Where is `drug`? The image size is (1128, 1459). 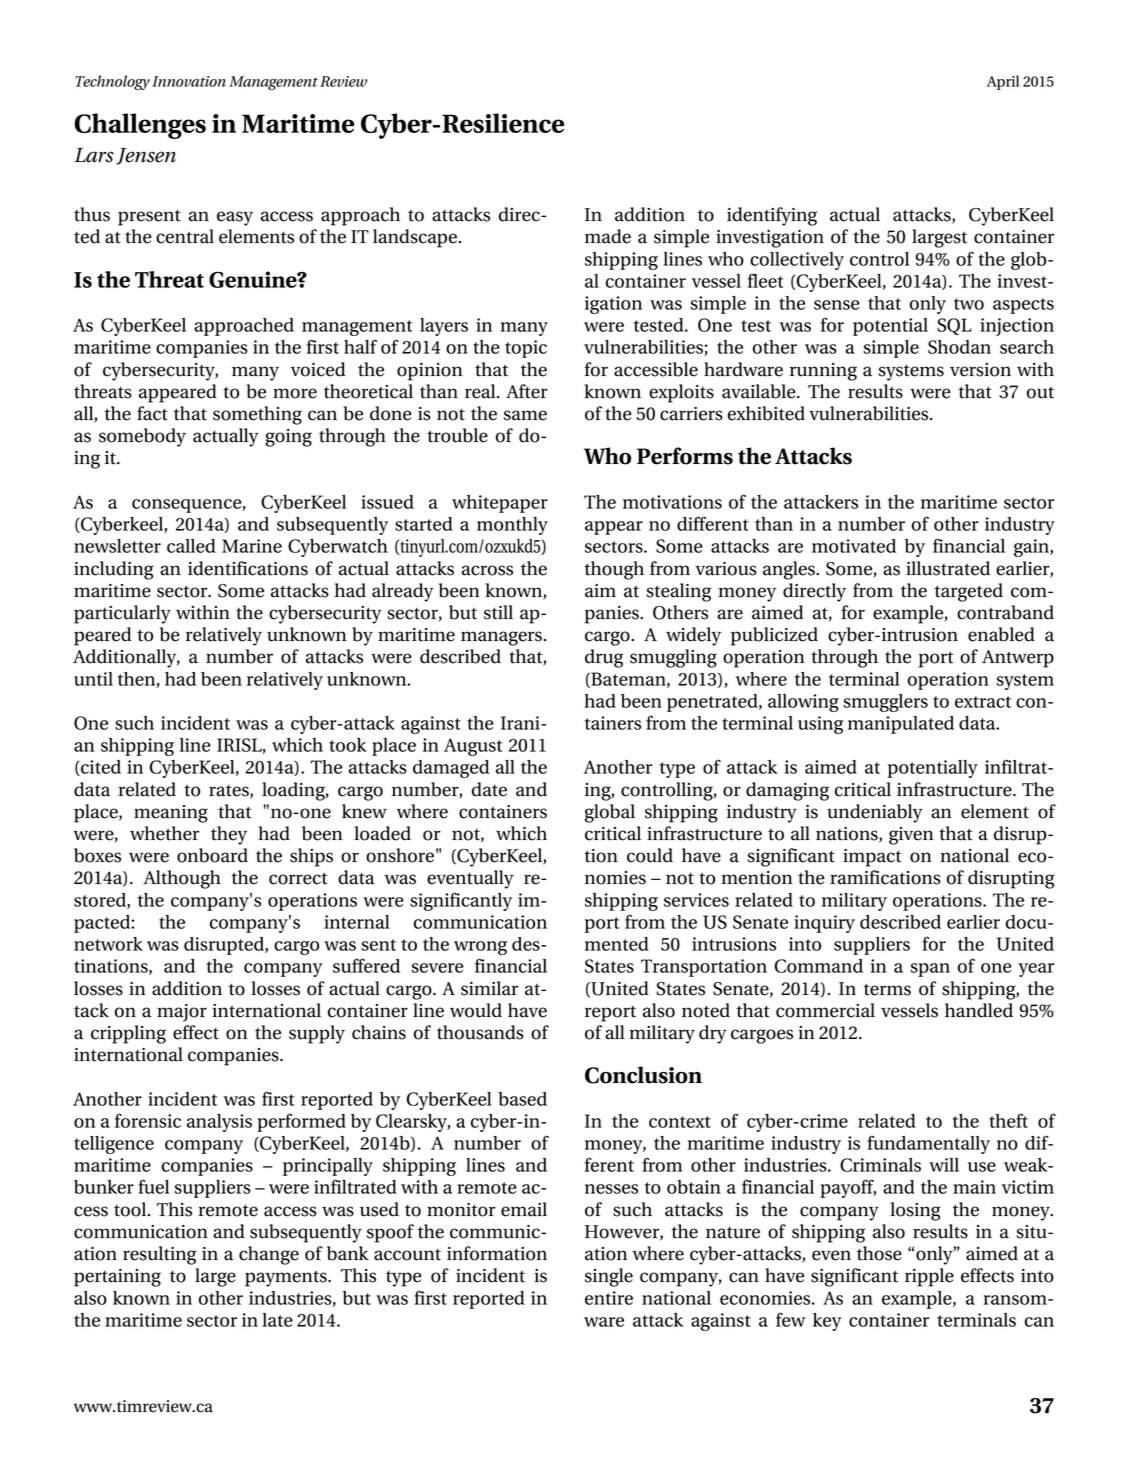 drug is located at coordinates (604, 658).
